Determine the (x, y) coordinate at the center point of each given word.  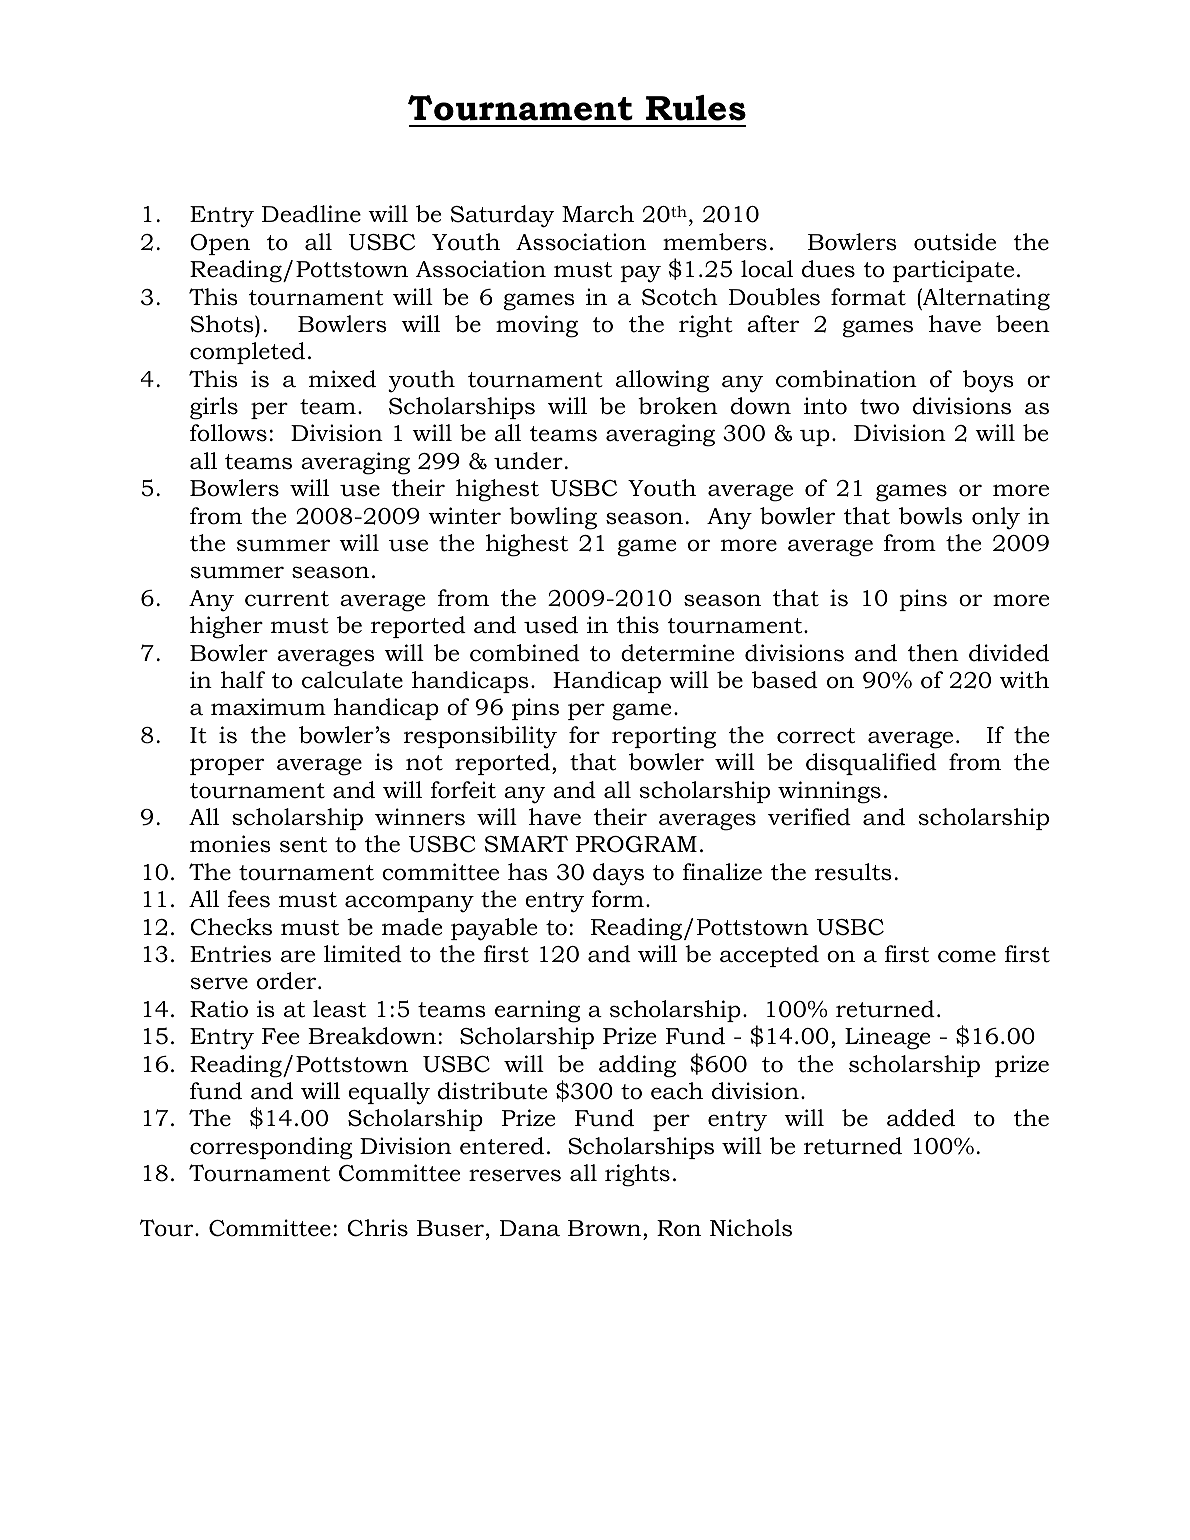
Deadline (311, 214)
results (853, 872)
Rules (696, 108)
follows (228, 433)
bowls (930, 516)
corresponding (271, 1148)
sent (303, 845)
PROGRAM (636, 844)
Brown (604, 1228)
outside (955, 242)
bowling (553, 518)
